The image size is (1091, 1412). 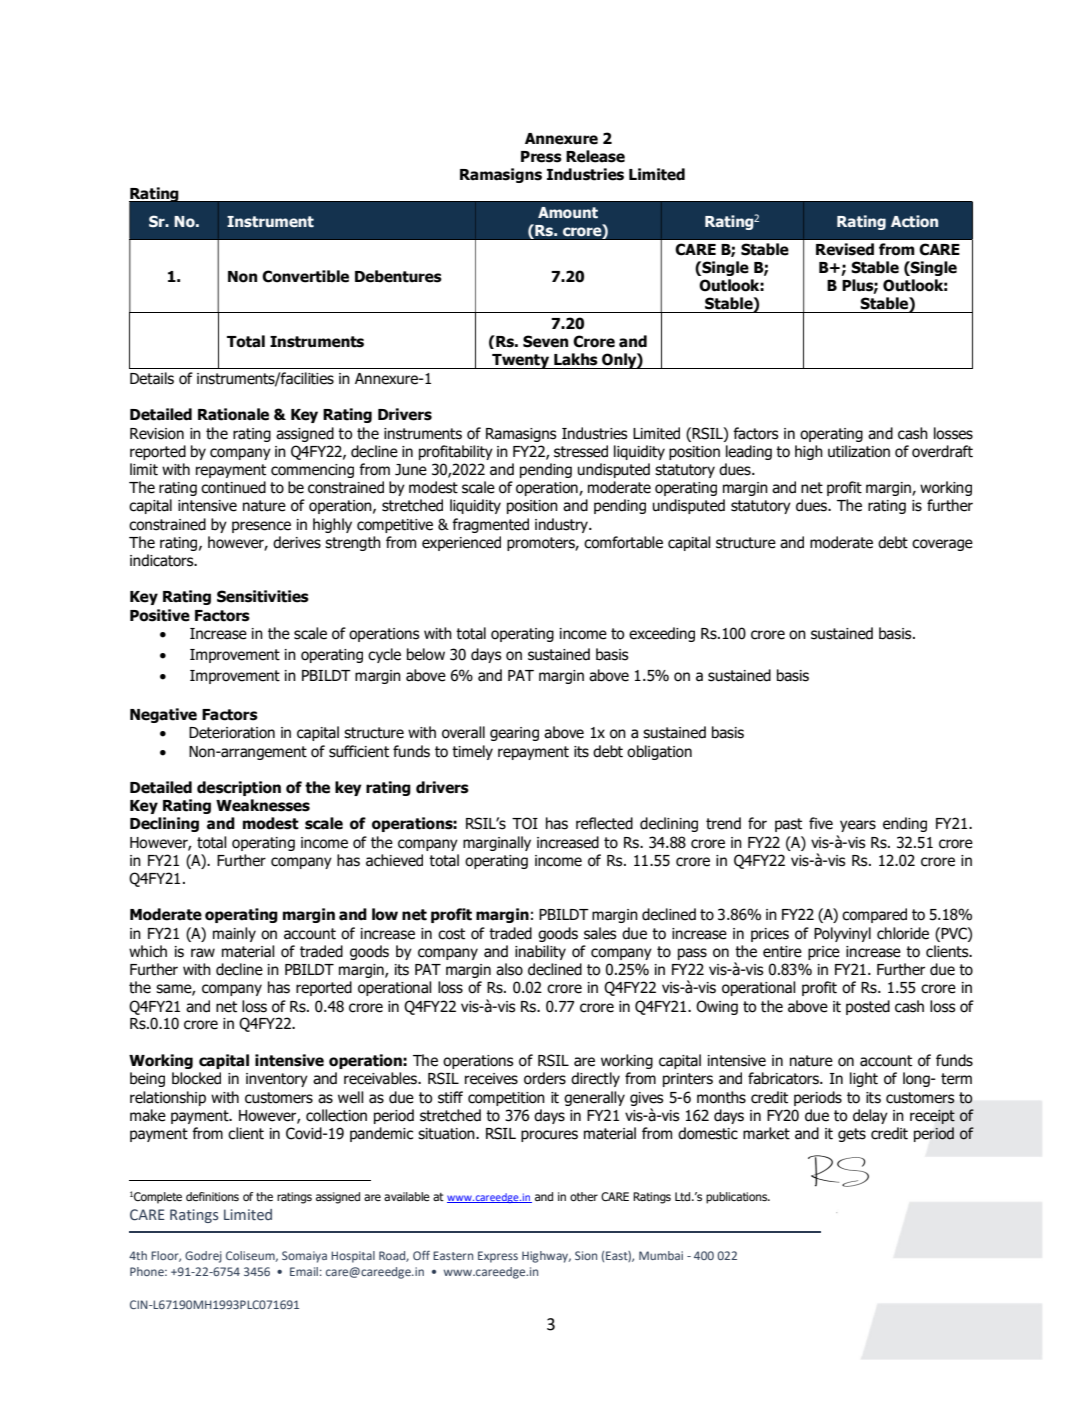 I want to click on Deterioration, so click(x=232, y=733).
